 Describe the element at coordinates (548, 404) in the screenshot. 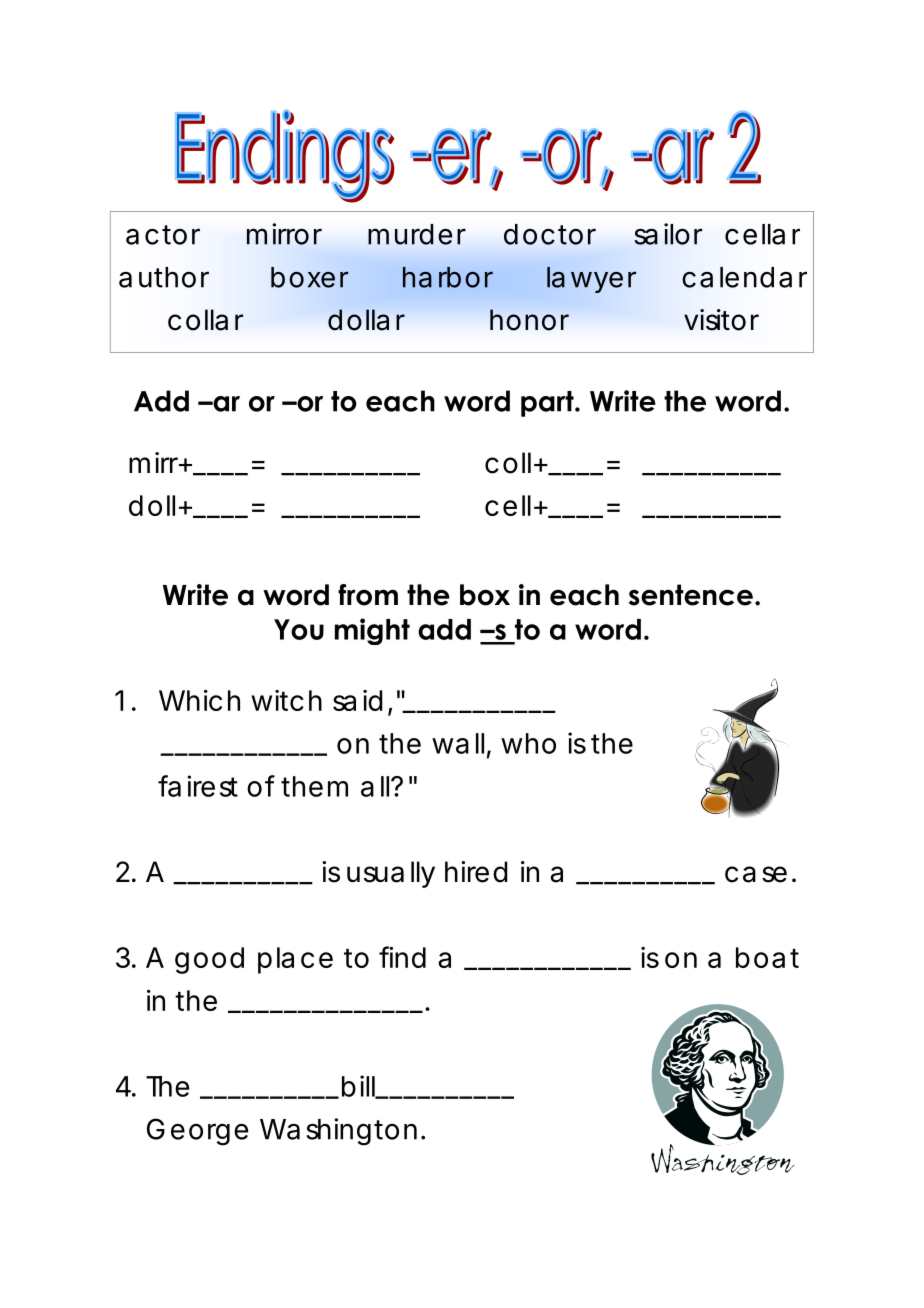

I see `part` at that location.
